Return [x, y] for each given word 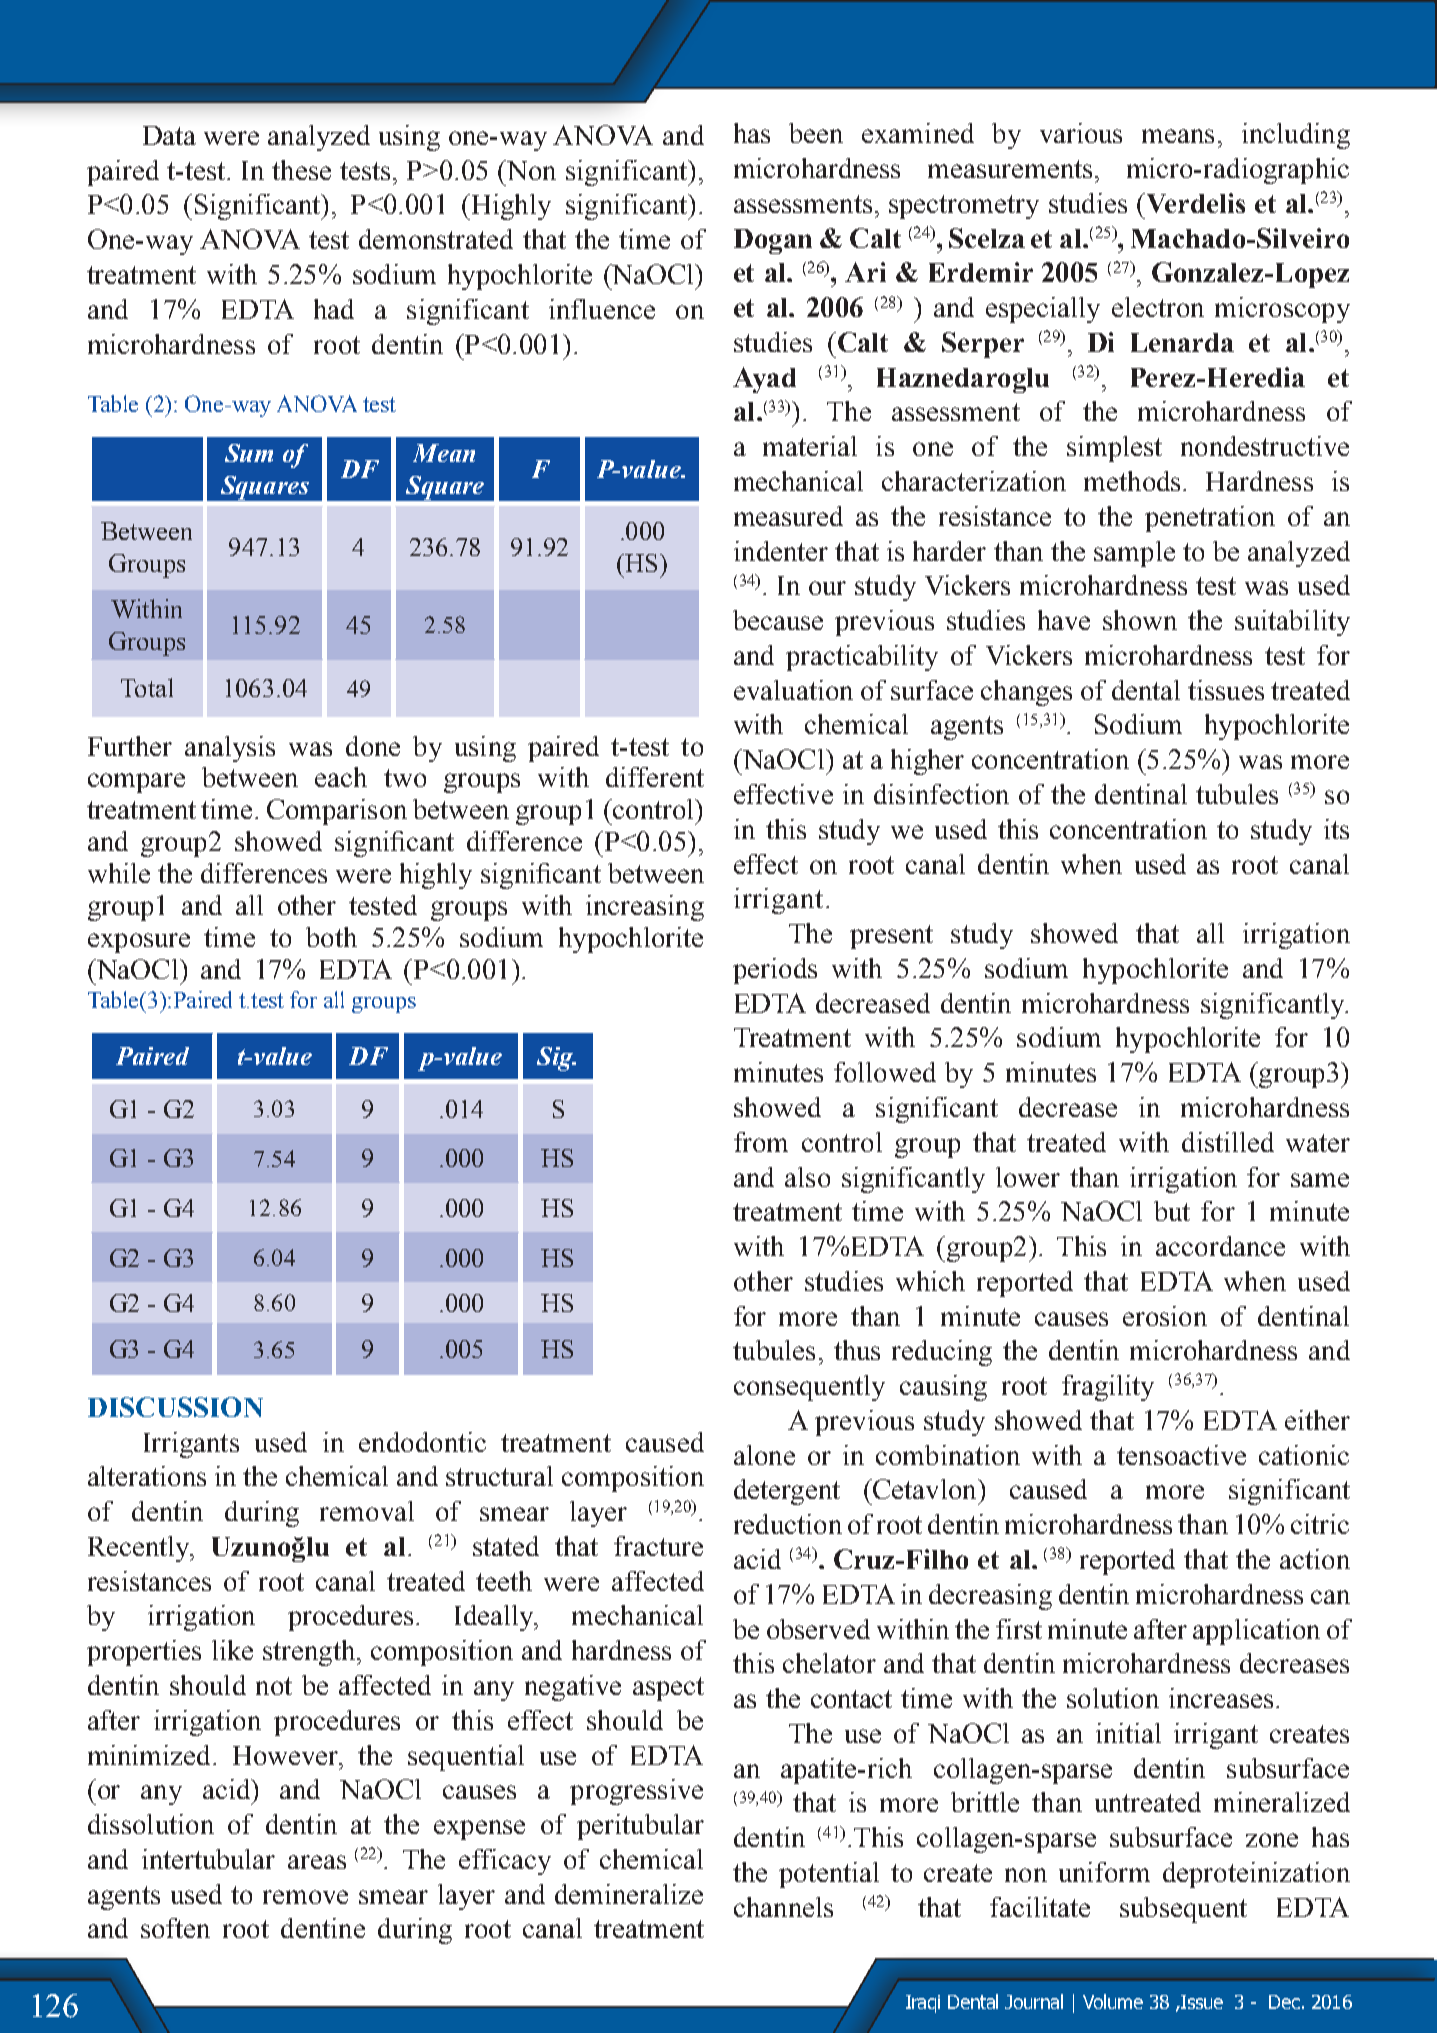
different [655, 777]
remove [305, 1897]
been [816, 133]
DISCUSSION [175, 1407]
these [301, 170]
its [1336, 829]
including [1296, 136]
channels [783, 1907]
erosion [1165, 1316]
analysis [230, 749]
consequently [809, 1388]
